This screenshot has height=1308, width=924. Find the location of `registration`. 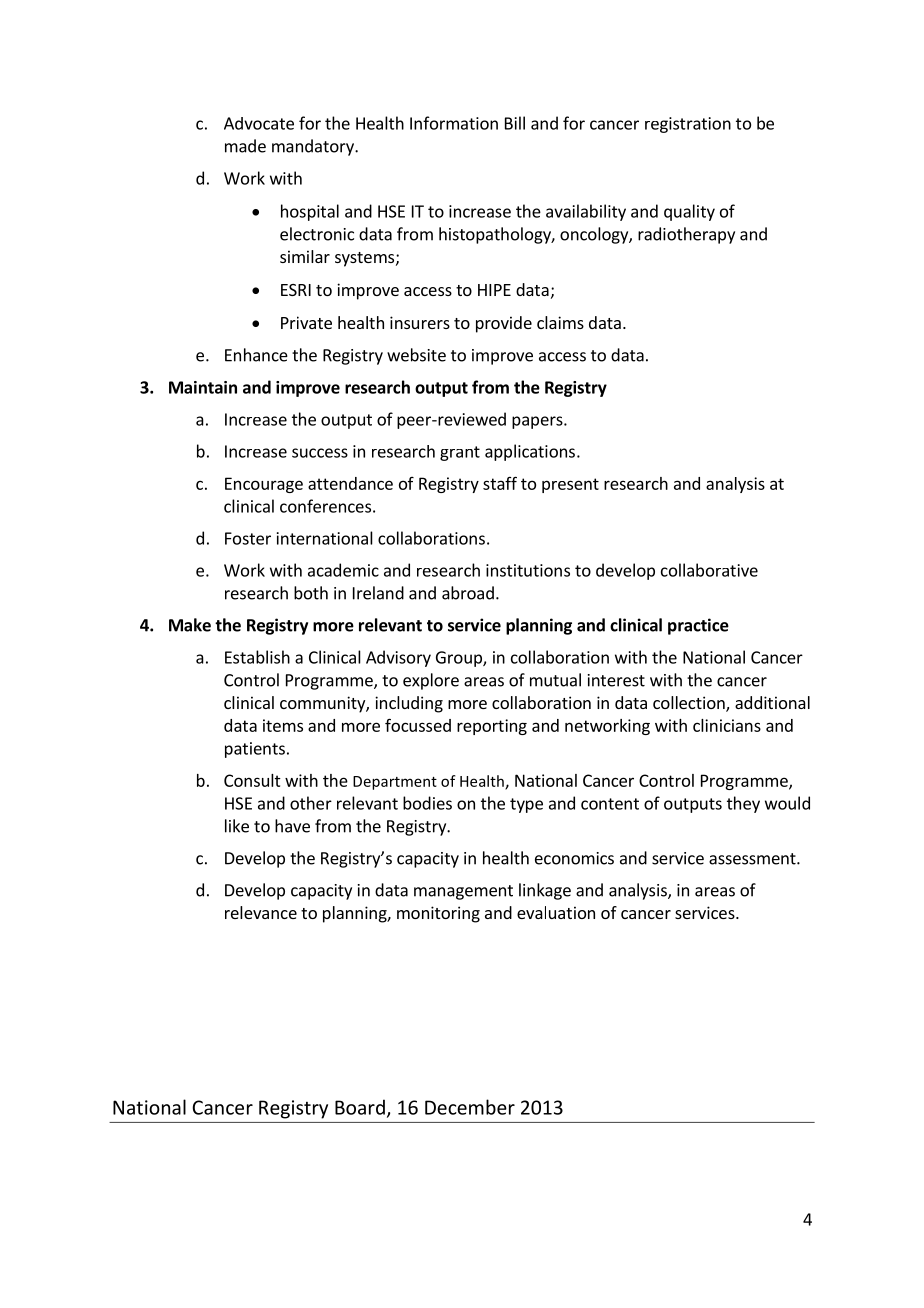

registration is located at coordinates (688, 125).
